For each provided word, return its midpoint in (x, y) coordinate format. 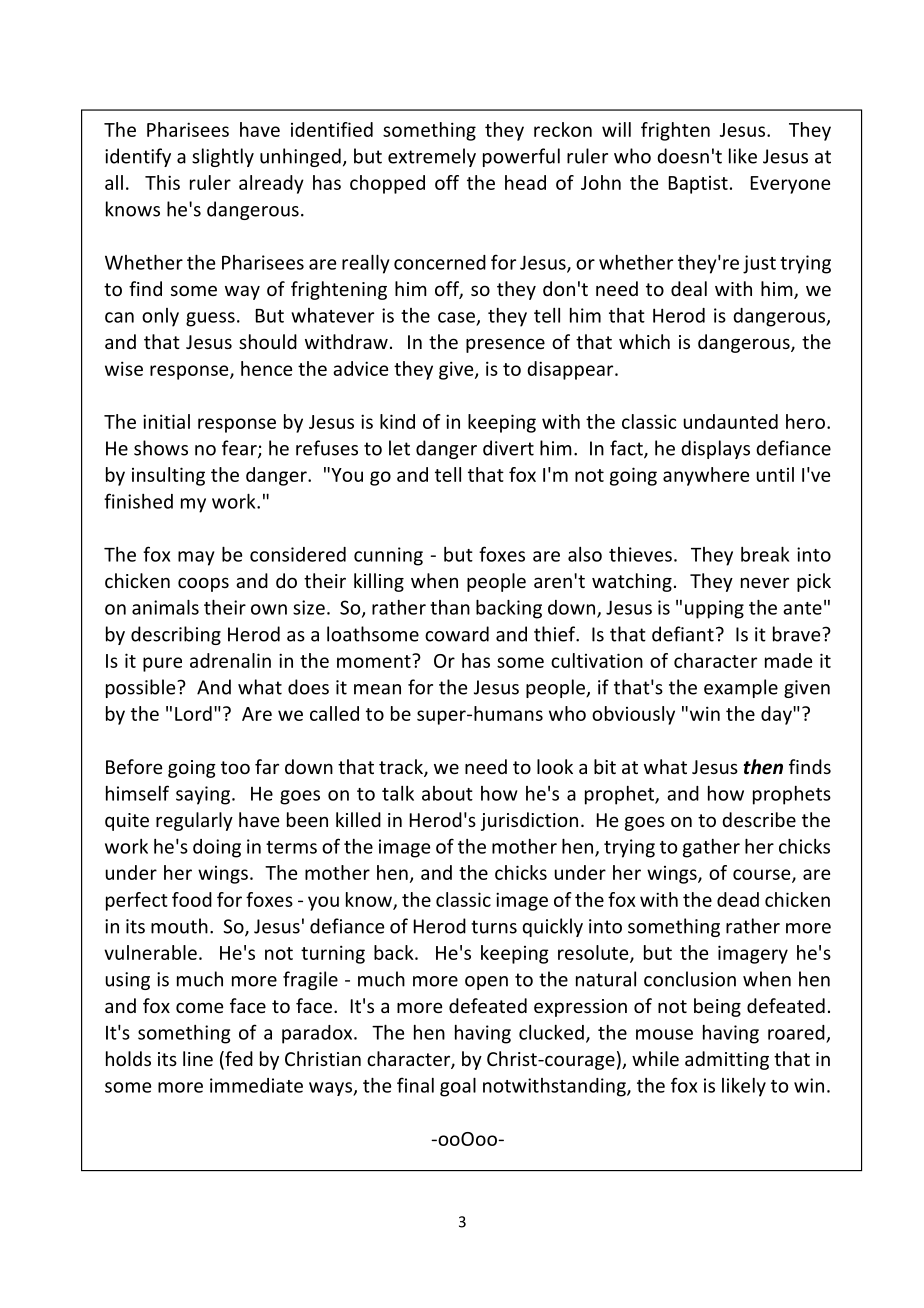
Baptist (698, 185)
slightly (223, 157)
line (198, 1058)
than (450, 607)
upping (714, 609)
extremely (432, 157)
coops (203, 584)
